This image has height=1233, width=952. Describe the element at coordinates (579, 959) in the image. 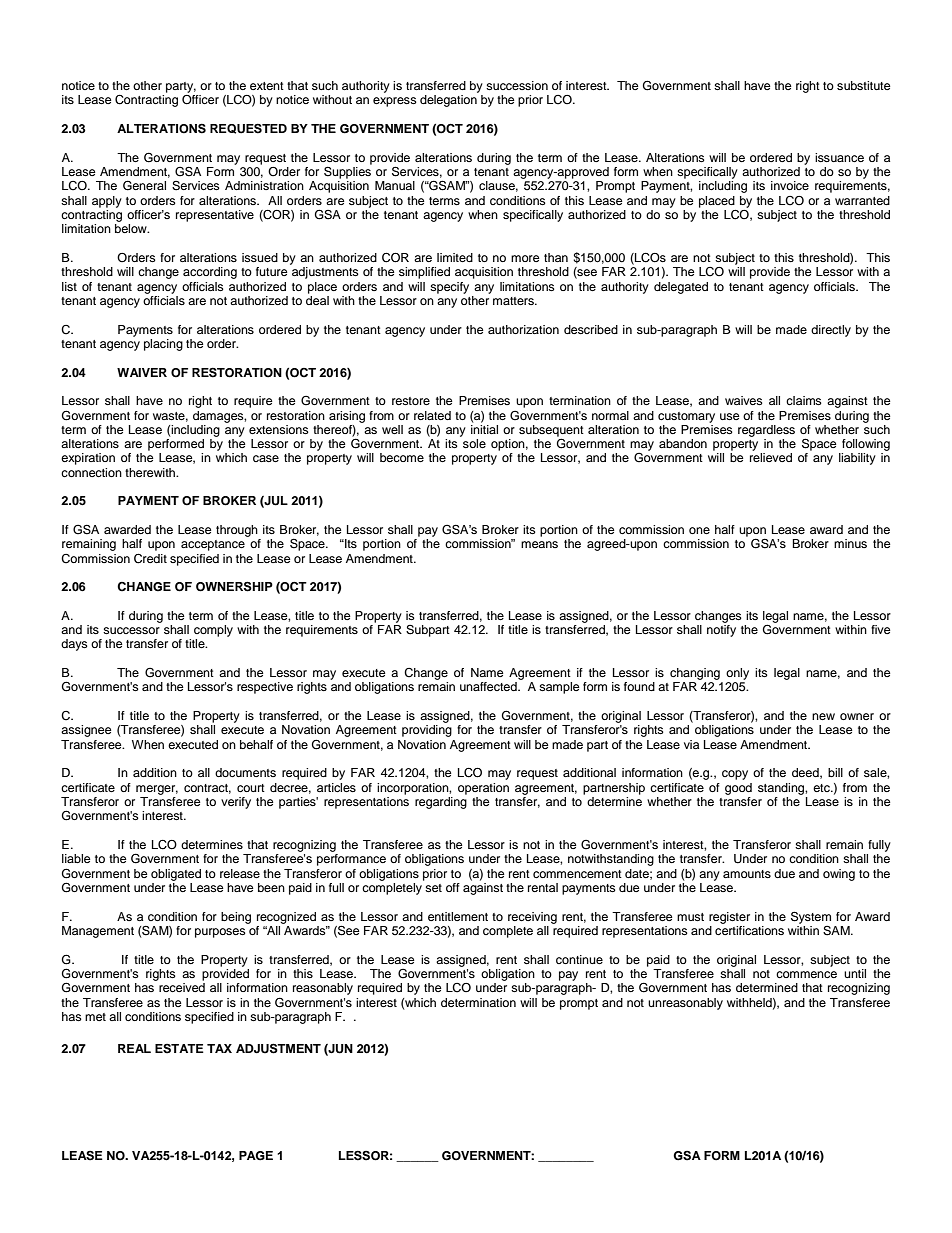

I see `continue` at that location.
